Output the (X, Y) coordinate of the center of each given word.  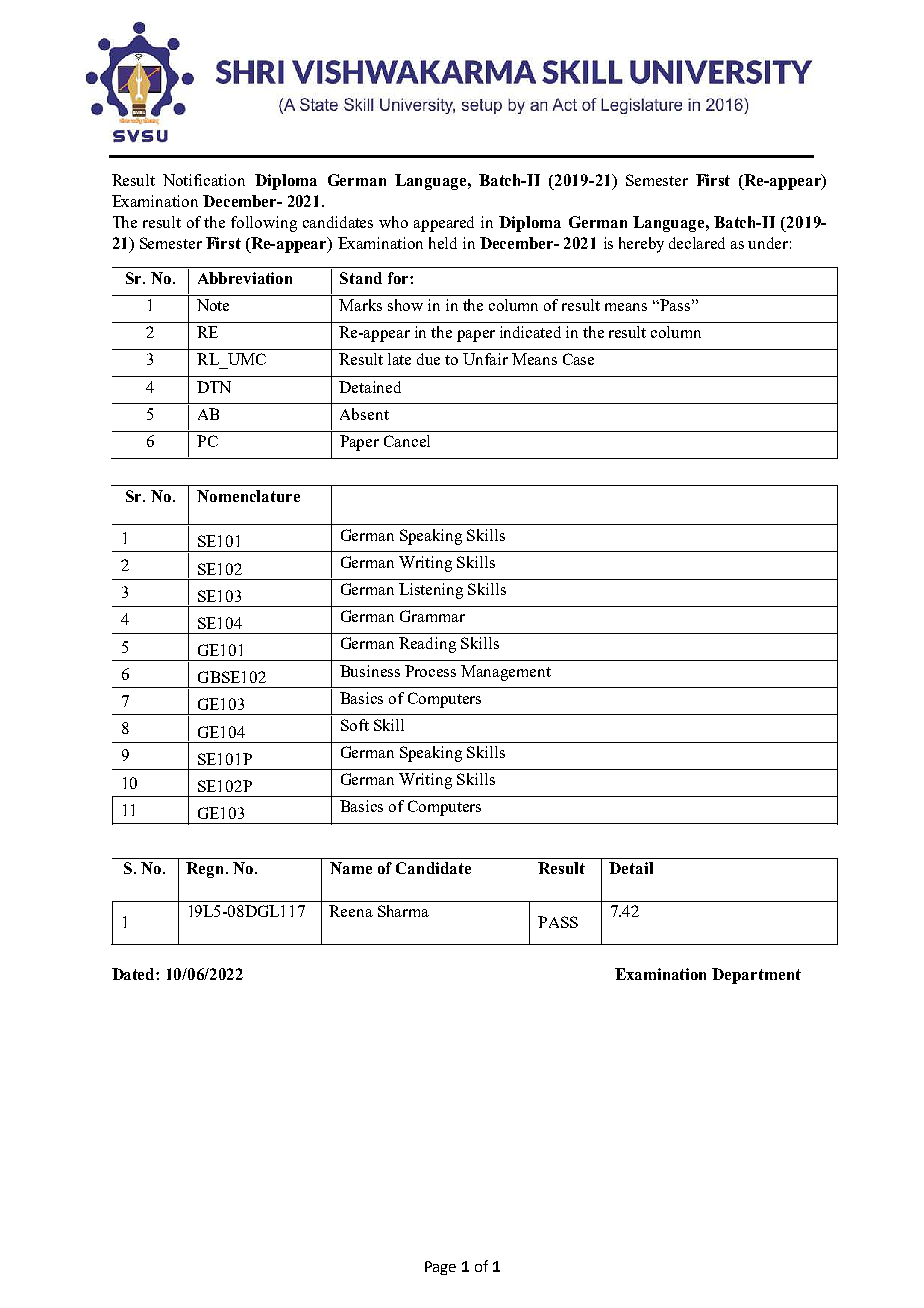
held (443, 243)
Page (440, 1268)
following (264, 224)
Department (756, 976)
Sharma (403, 911)
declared (697, 243)
